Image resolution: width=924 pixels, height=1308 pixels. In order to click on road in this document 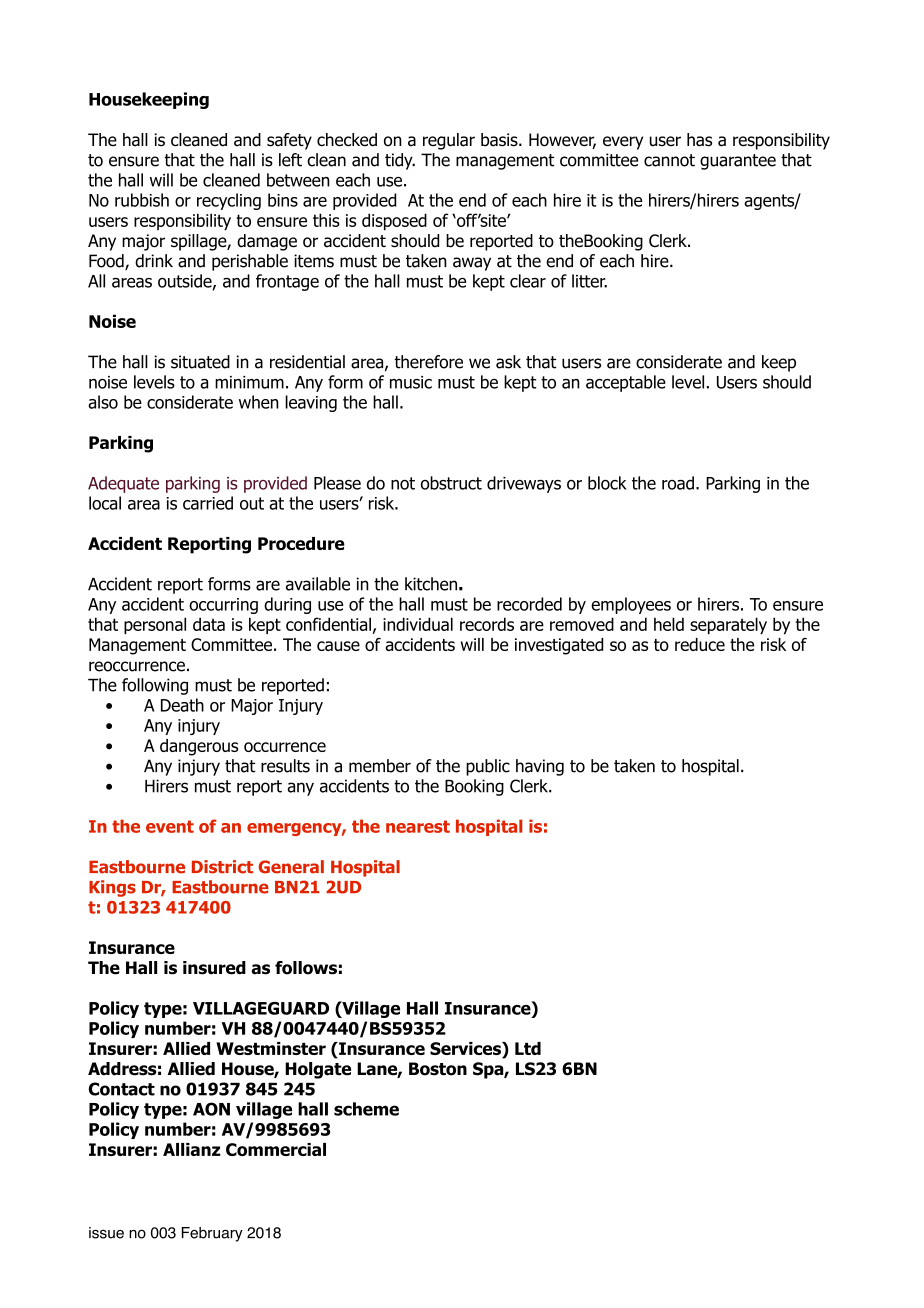, I will do `click(678, 483)`.
